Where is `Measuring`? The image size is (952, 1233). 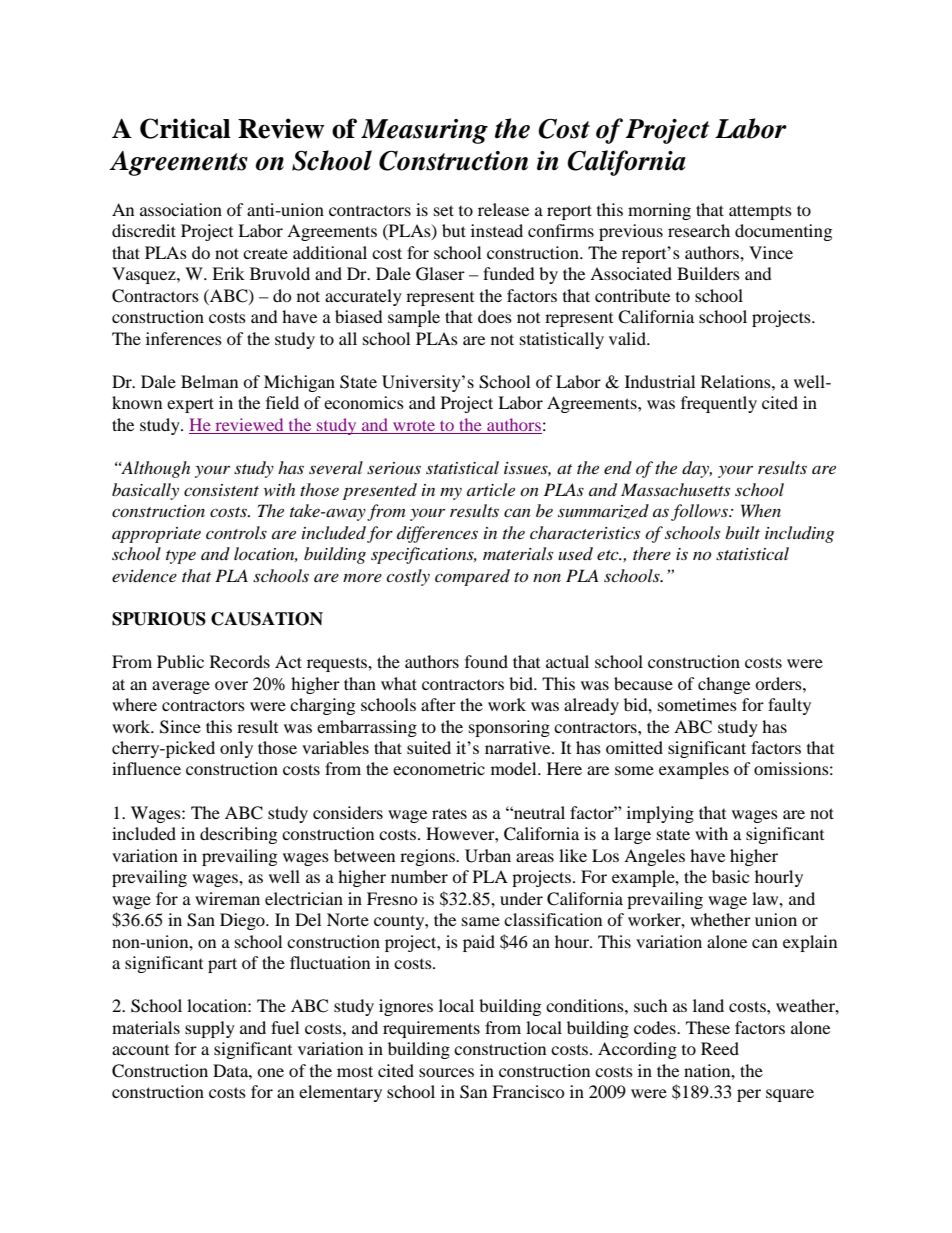 Measuring is located at coordinates (424, 131).
